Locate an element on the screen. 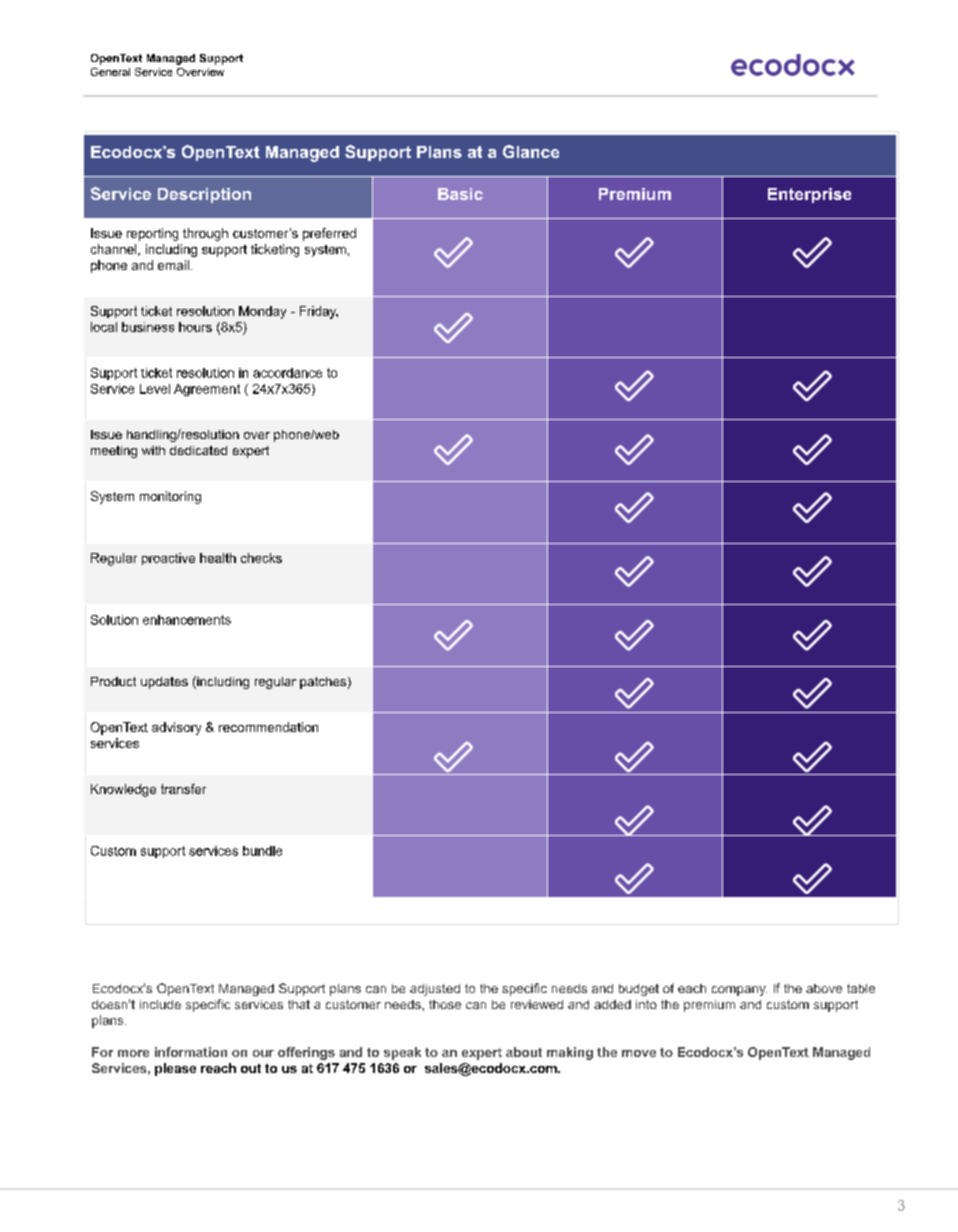 This screenshot has width=958, height=1232. recommendation is located at coordinates (268, 727).
